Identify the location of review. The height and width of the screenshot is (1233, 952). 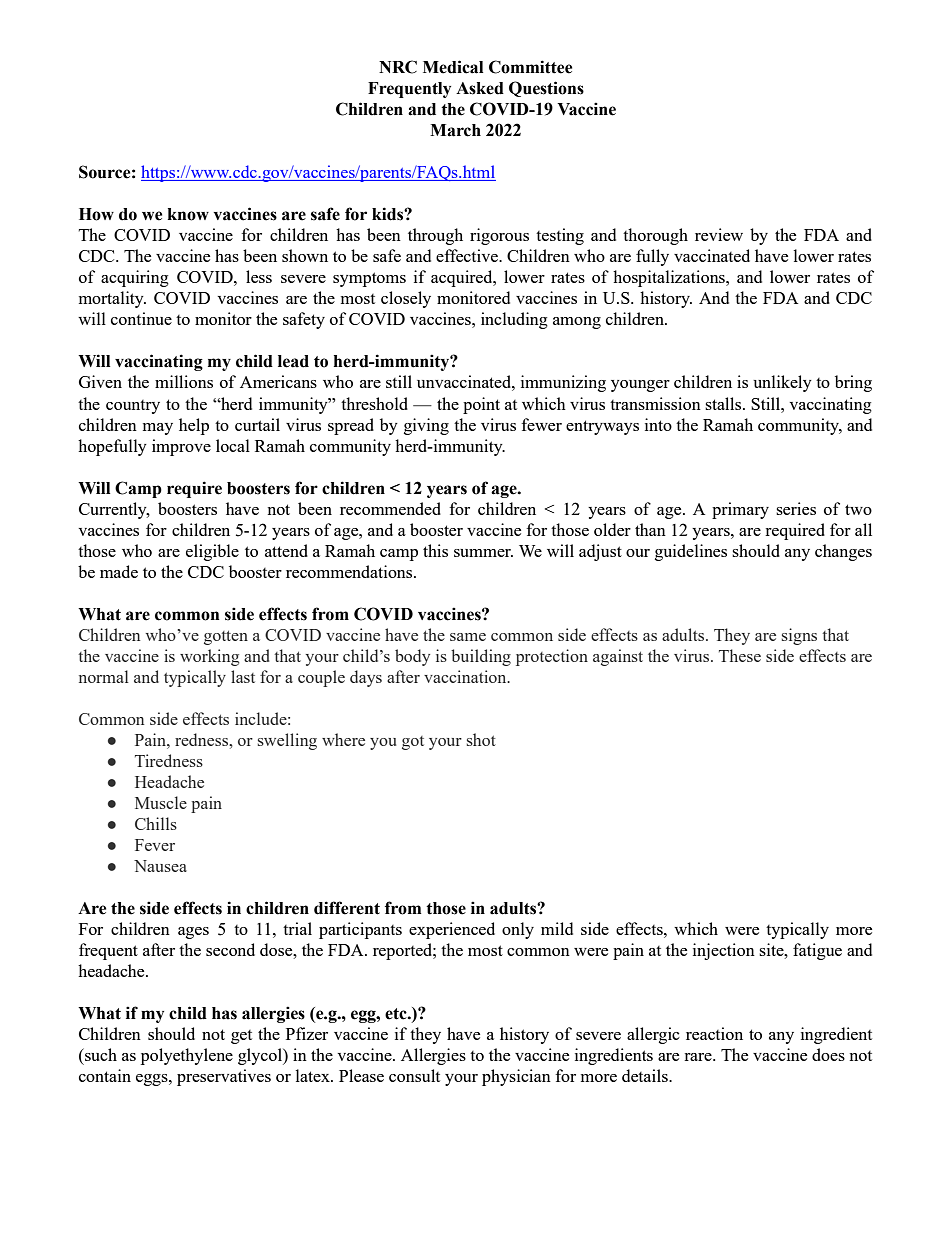
(719, 234).
